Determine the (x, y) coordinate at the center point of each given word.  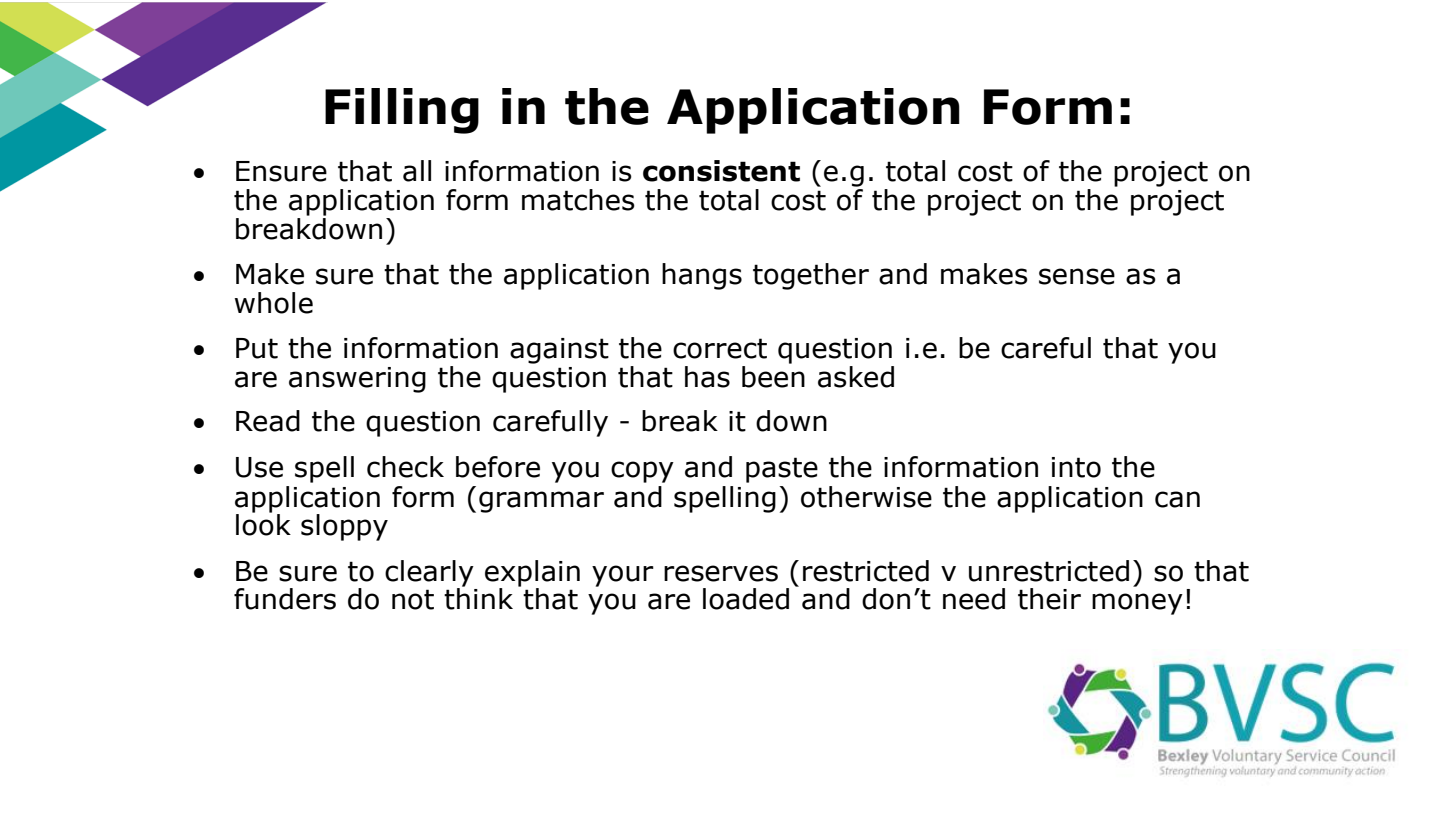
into (1076, 467)
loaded (746, 599)
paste (782, 470)
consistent (721, 171)
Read (268, 421)
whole (274, 303)
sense (1077, 276)
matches (578, 200)
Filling (402, 111)
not (413, 599)
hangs (702, 276)
